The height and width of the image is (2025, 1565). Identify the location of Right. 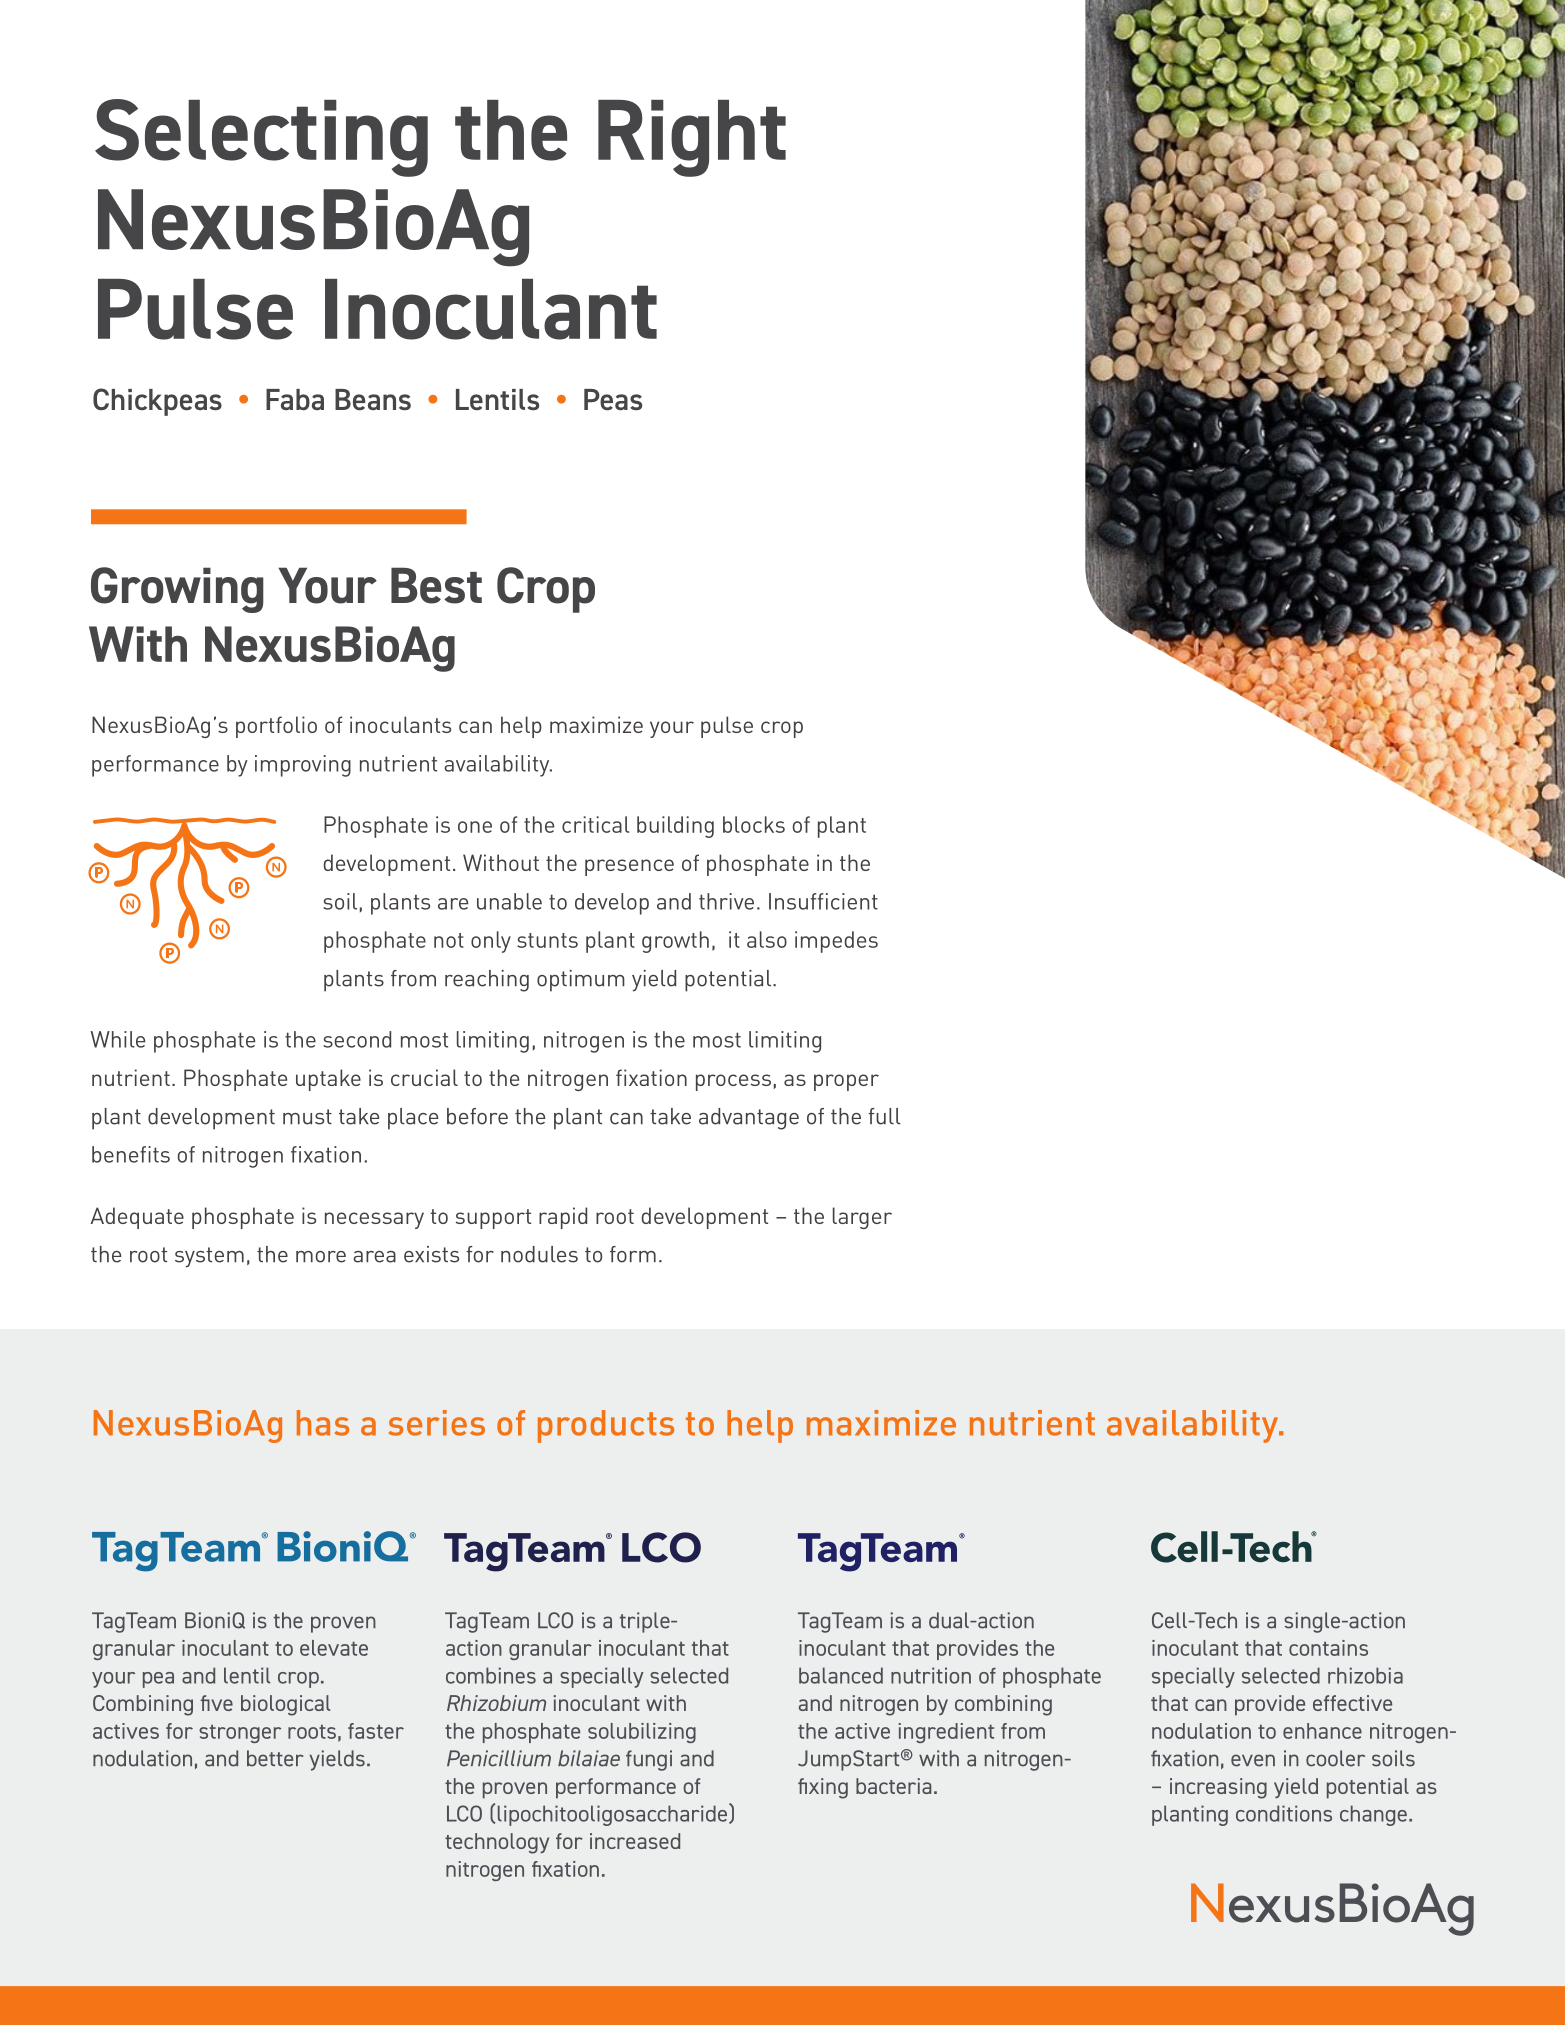
(692, 138).
